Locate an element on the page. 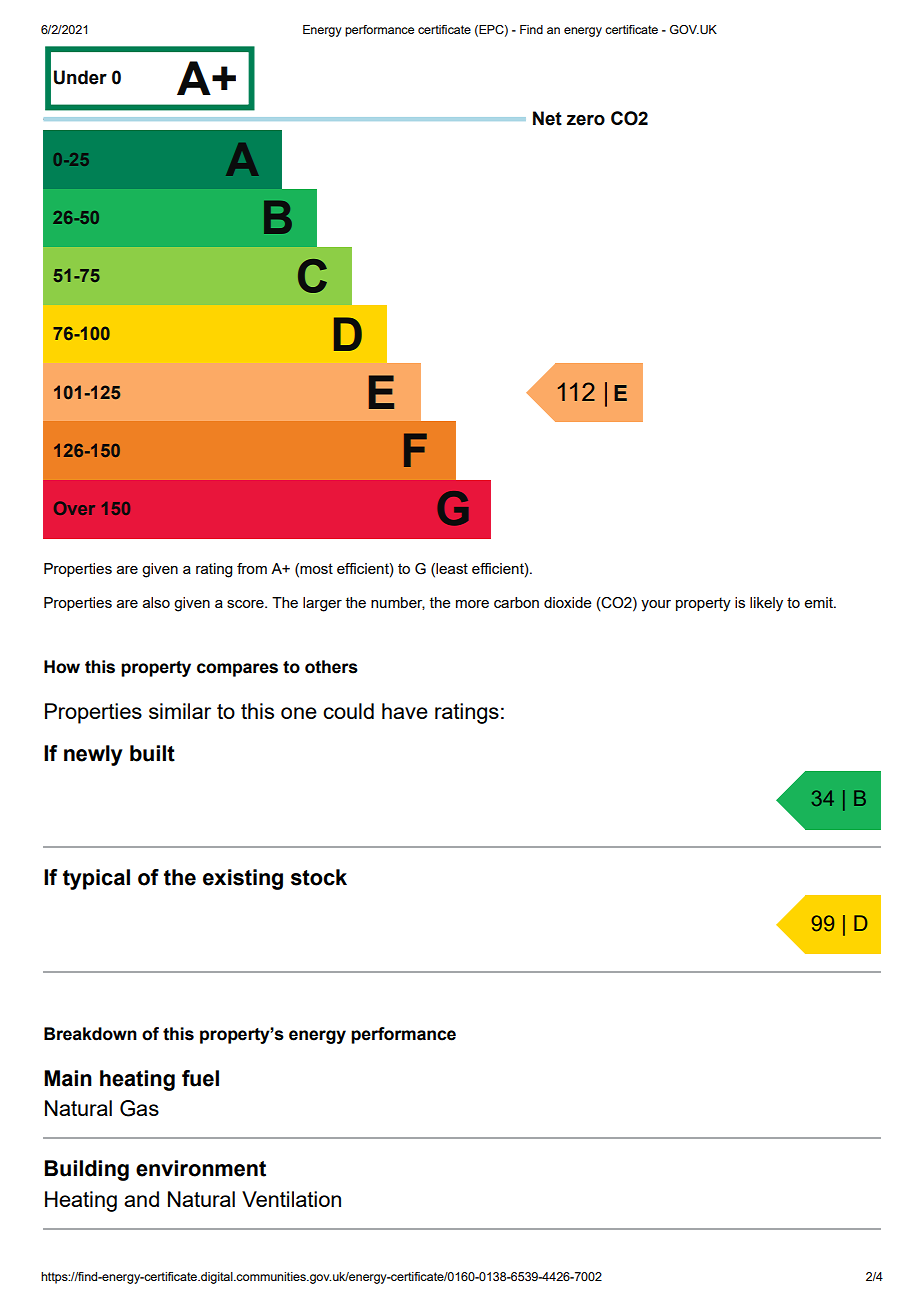 Image resolution: width=924 pixels, height=1307 pixels. Over is located at coordinates (74, 508).
